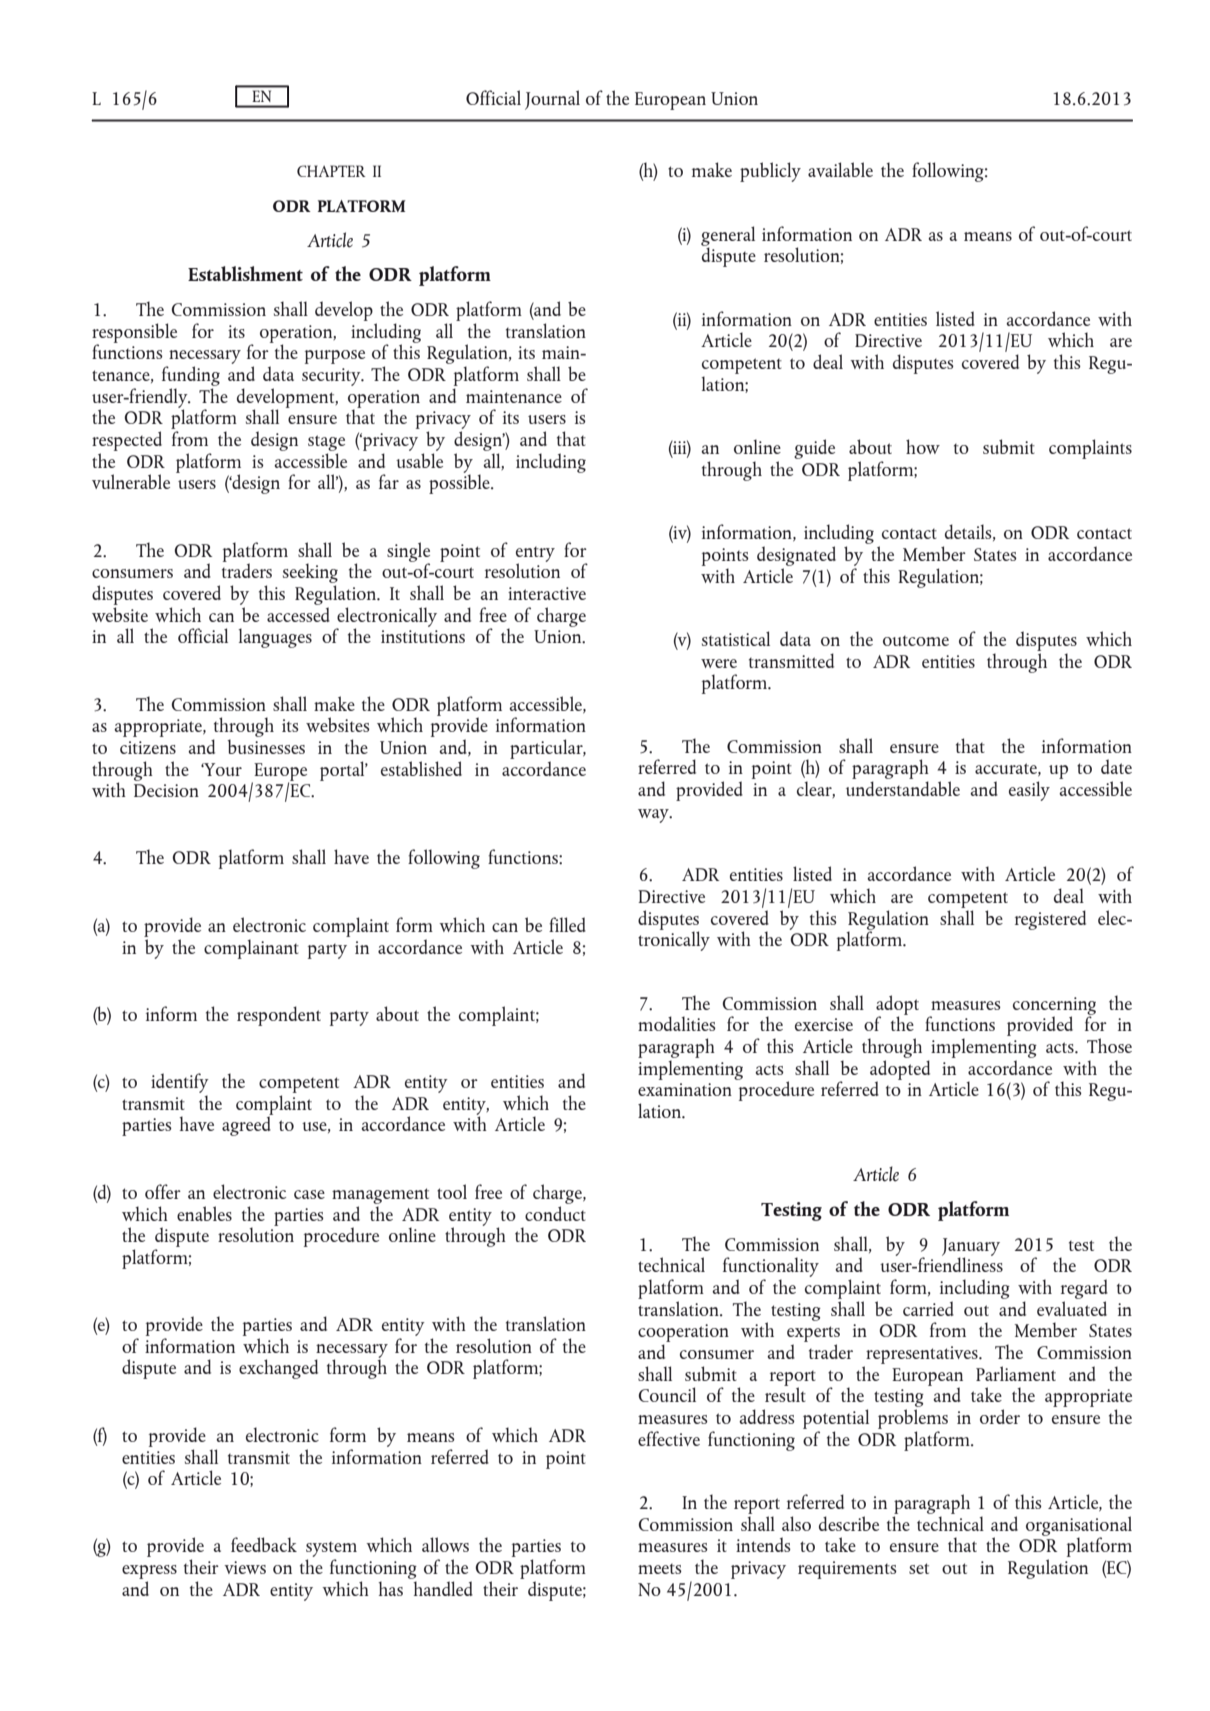  I want to click on interactive, so click(547, 593).
